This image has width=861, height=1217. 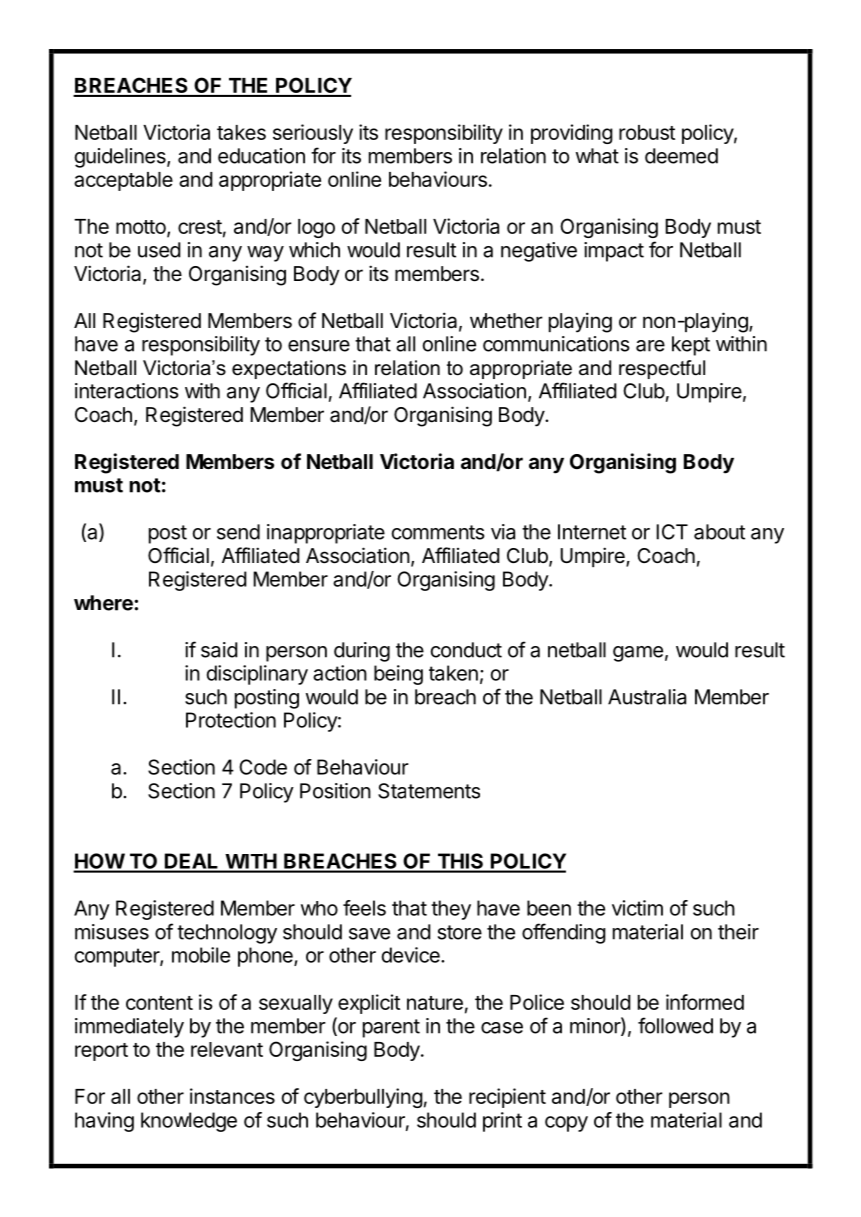 I want to click on seriously, so click(x=313, y=134).
